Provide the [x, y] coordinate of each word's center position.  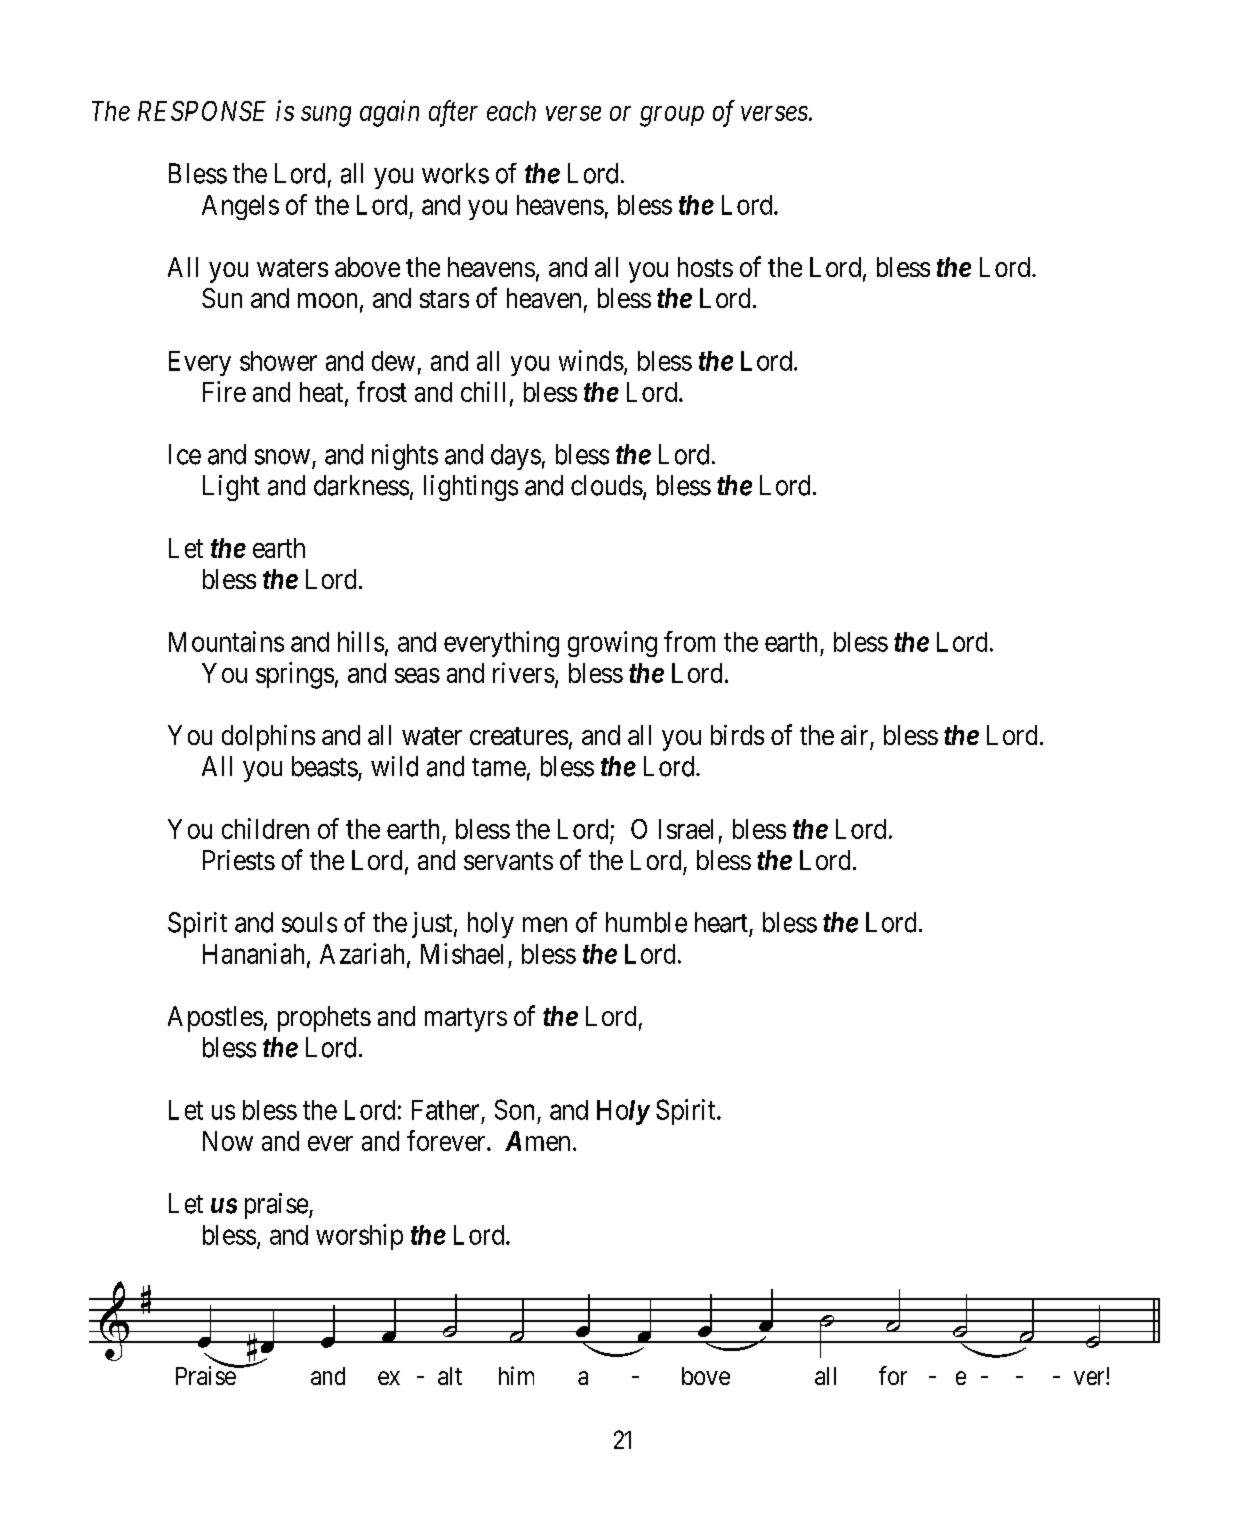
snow [282, 457]
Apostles [215, 1019]
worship [359, 1237]
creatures [519, 736]
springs [295, 675]
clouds [607, 485]
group [672, 116]
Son [514, 1109]
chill [483, 391]
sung [326, 116]
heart [721, 922]
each [511, 111]
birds [737, 735]
